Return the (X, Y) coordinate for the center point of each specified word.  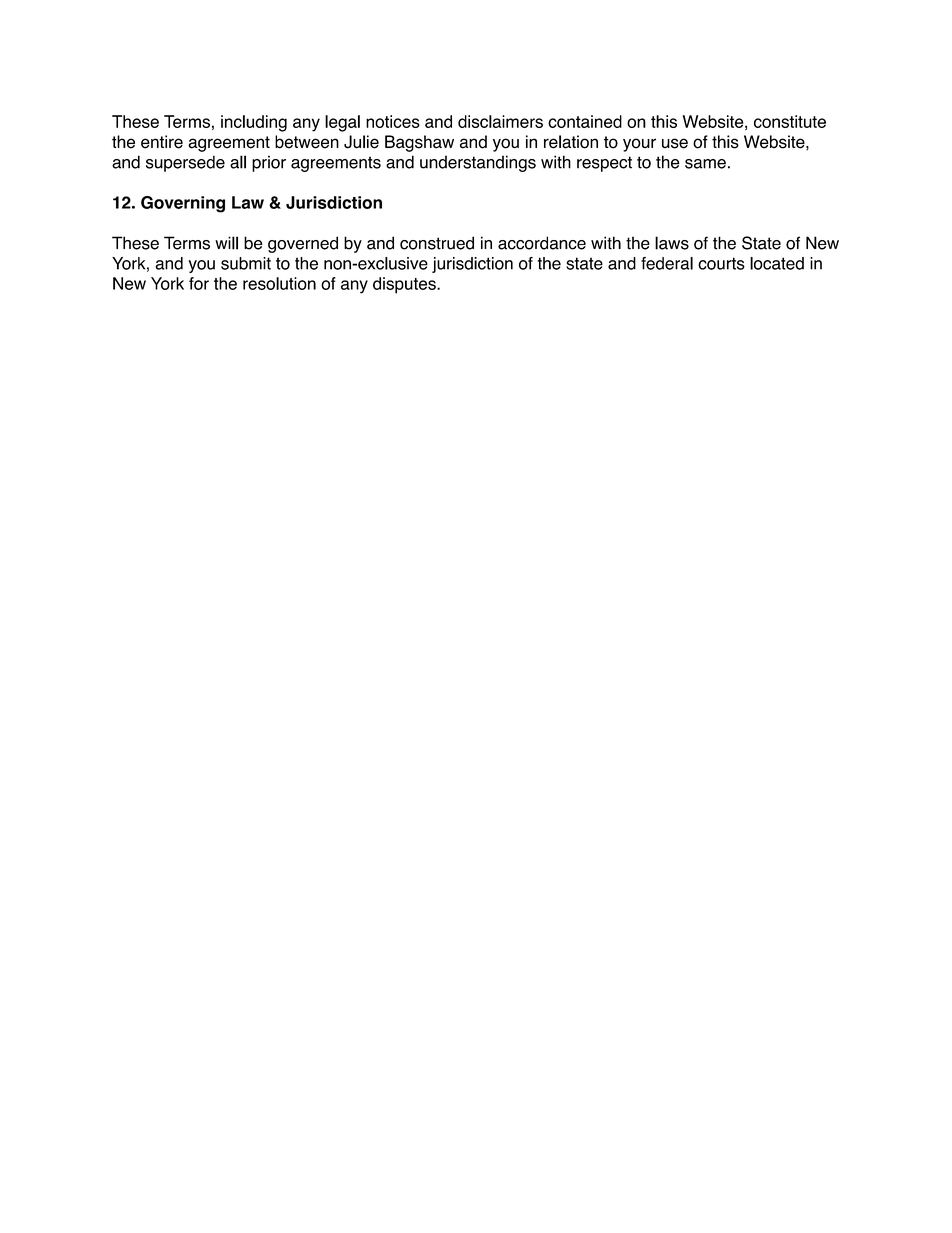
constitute (790, 121)
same (705, 164)
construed (437, 243)
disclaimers (500, 121)
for (199, 283)
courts (721, 263)
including (254, 123)
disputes (405, 285)
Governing (183, 204)
